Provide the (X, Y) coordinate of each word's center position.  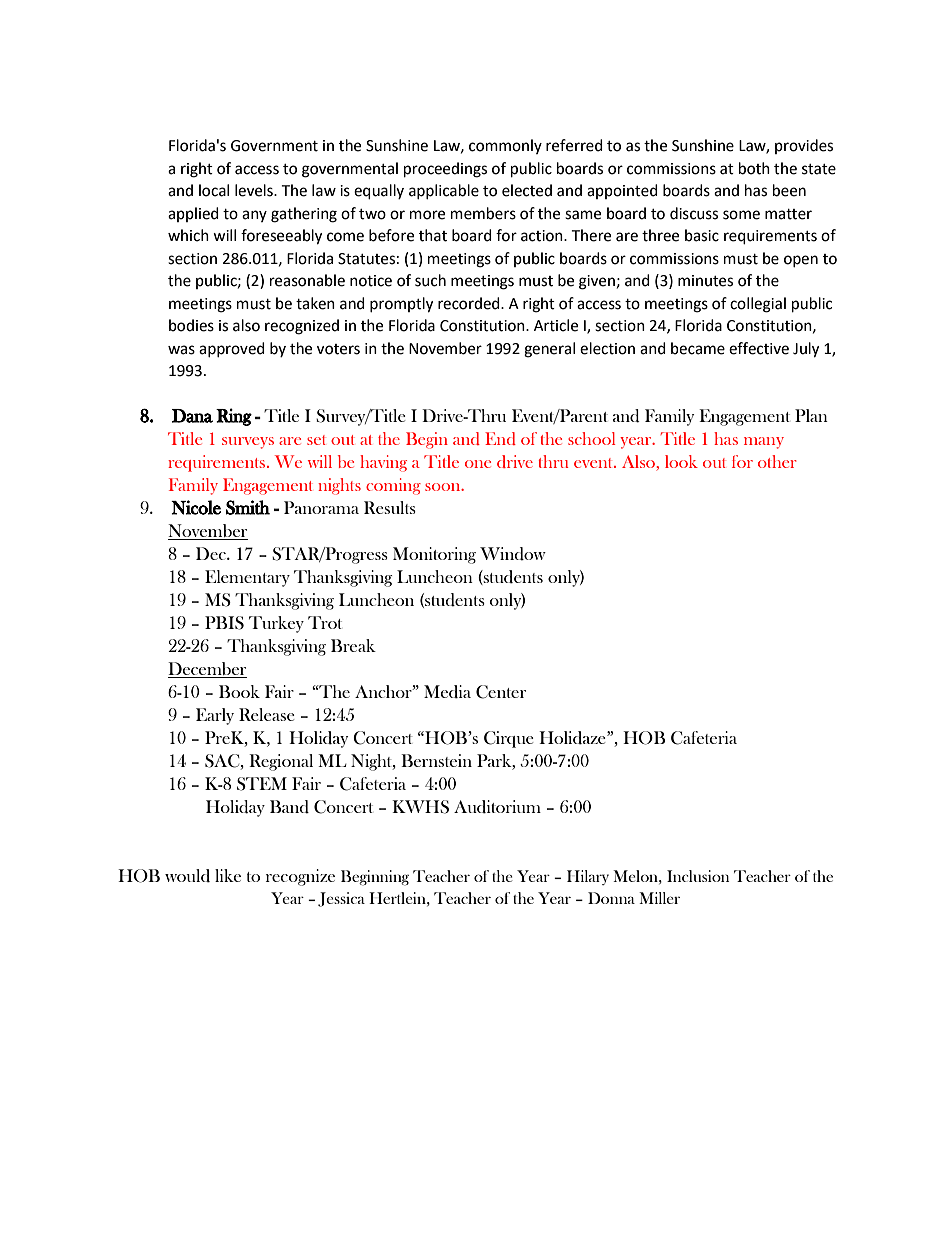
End (500, 438)
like (228, 875)
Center (501, 692)
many (764, 443)
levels (255, 190)
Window (513, 554)
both (754, 168)
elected (527, 190)
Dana (192, 416)
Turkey (276, 624)
